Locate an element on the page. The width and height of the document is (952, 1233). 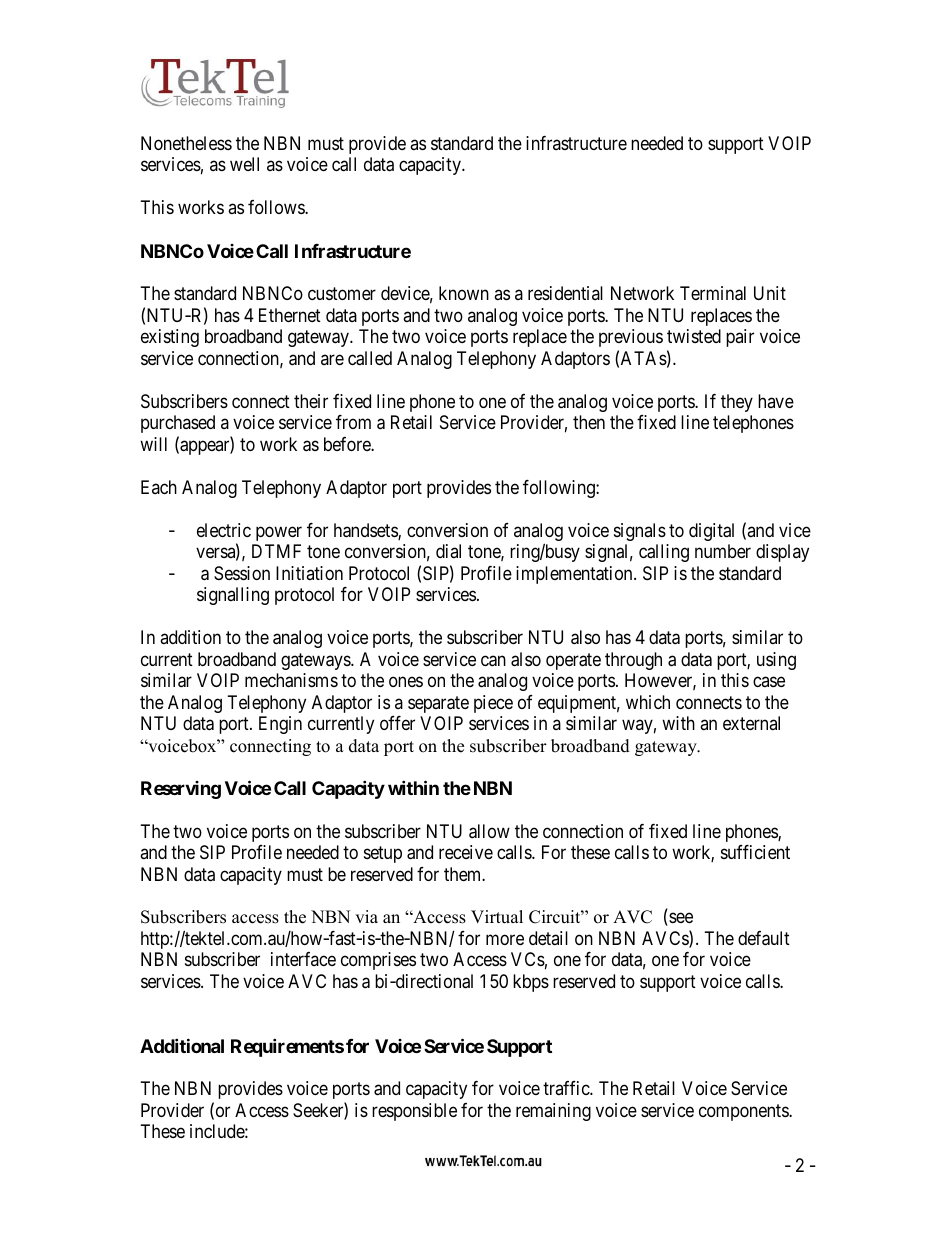
well is located at coordinates (244, 164).
